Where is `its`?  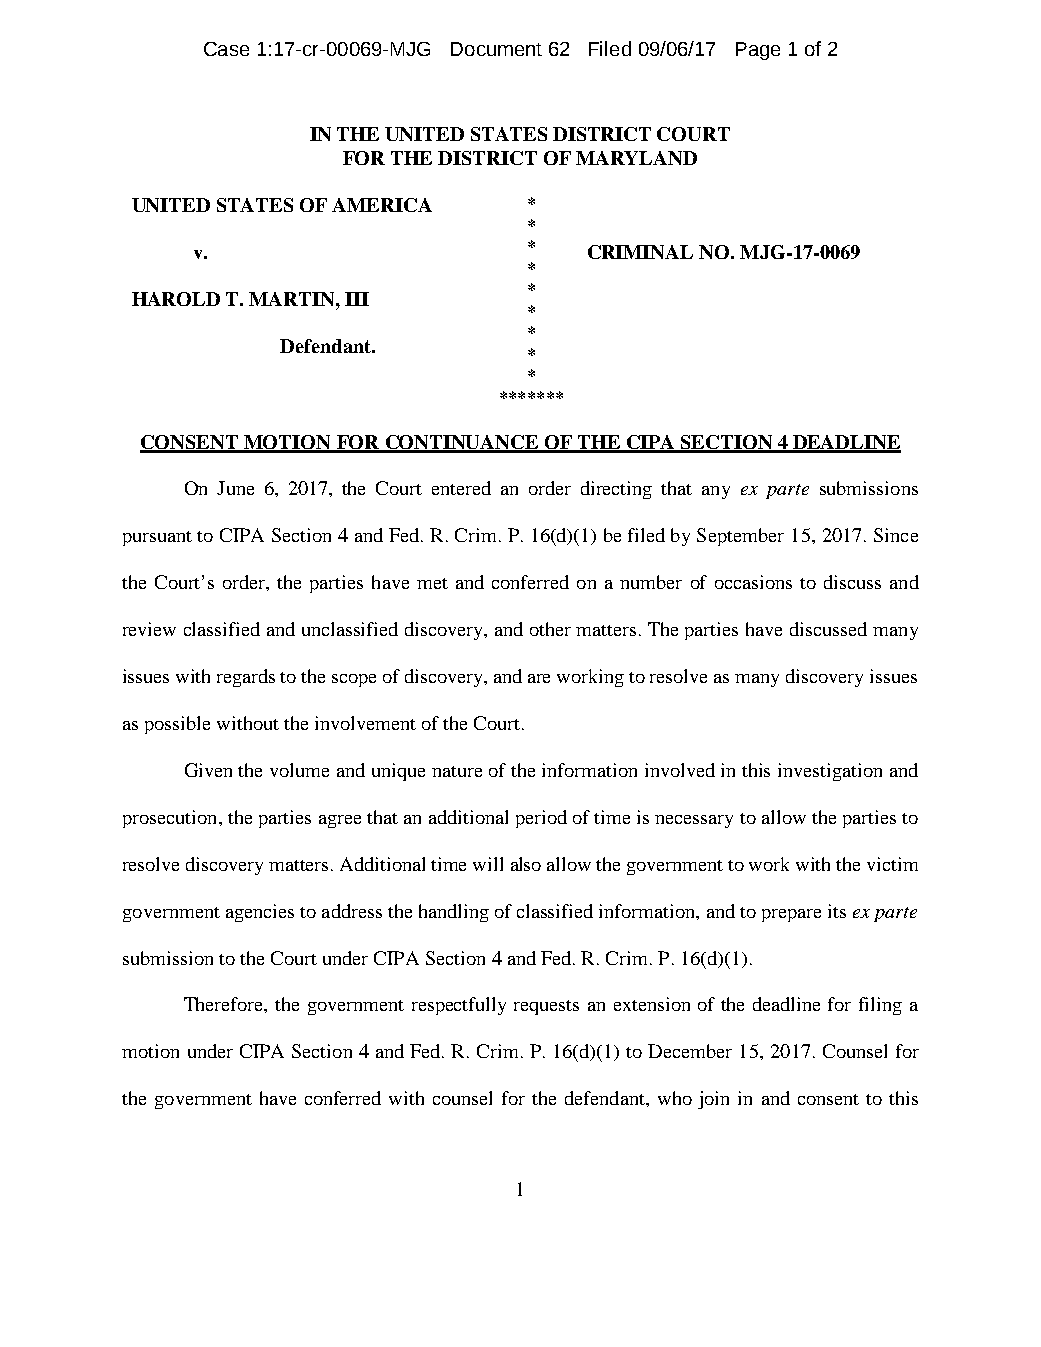 its is located at coordinates (837, 911).
